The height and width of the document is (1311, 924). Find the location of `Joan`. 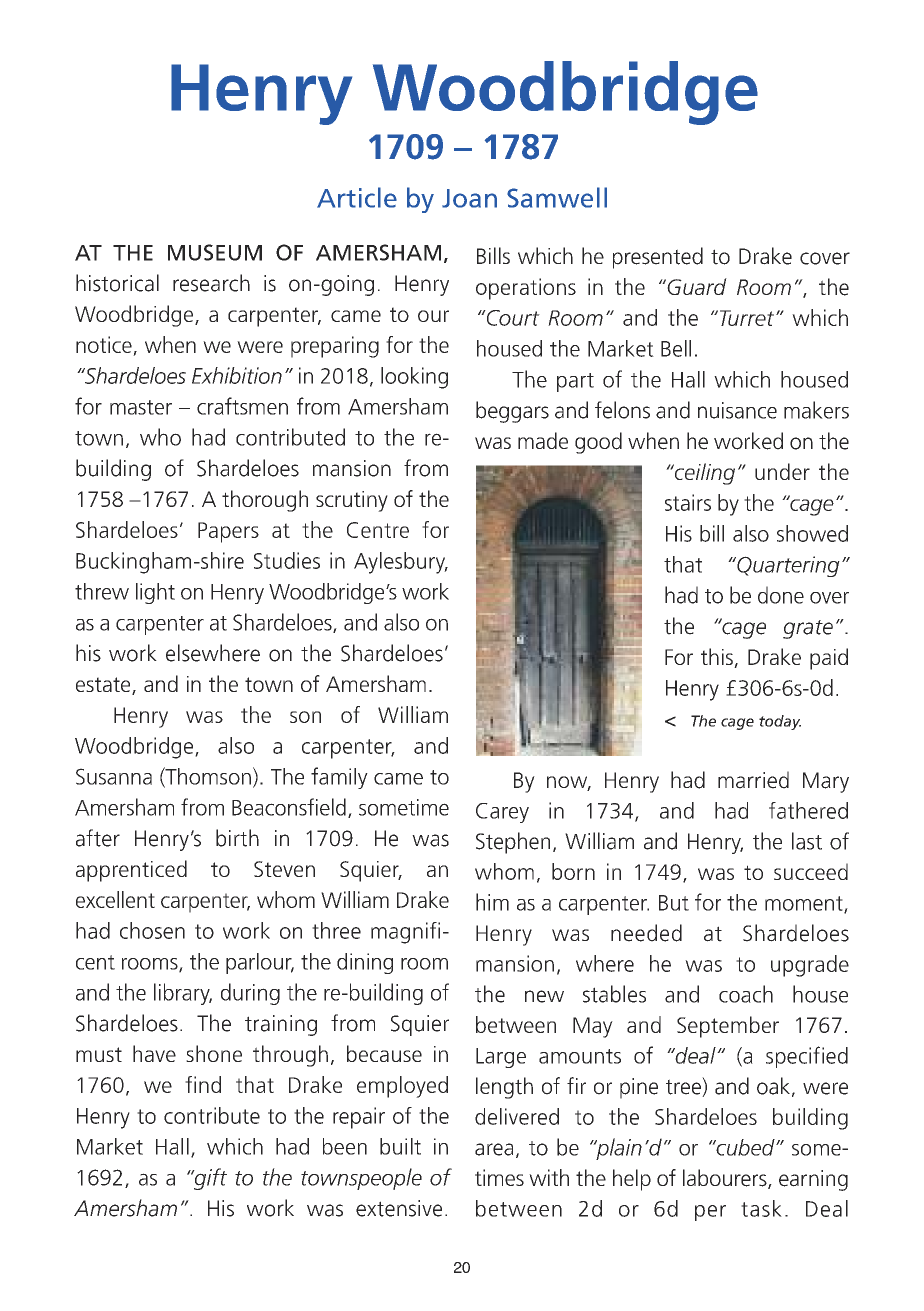

Joan is located at coordinates (469, 198).
